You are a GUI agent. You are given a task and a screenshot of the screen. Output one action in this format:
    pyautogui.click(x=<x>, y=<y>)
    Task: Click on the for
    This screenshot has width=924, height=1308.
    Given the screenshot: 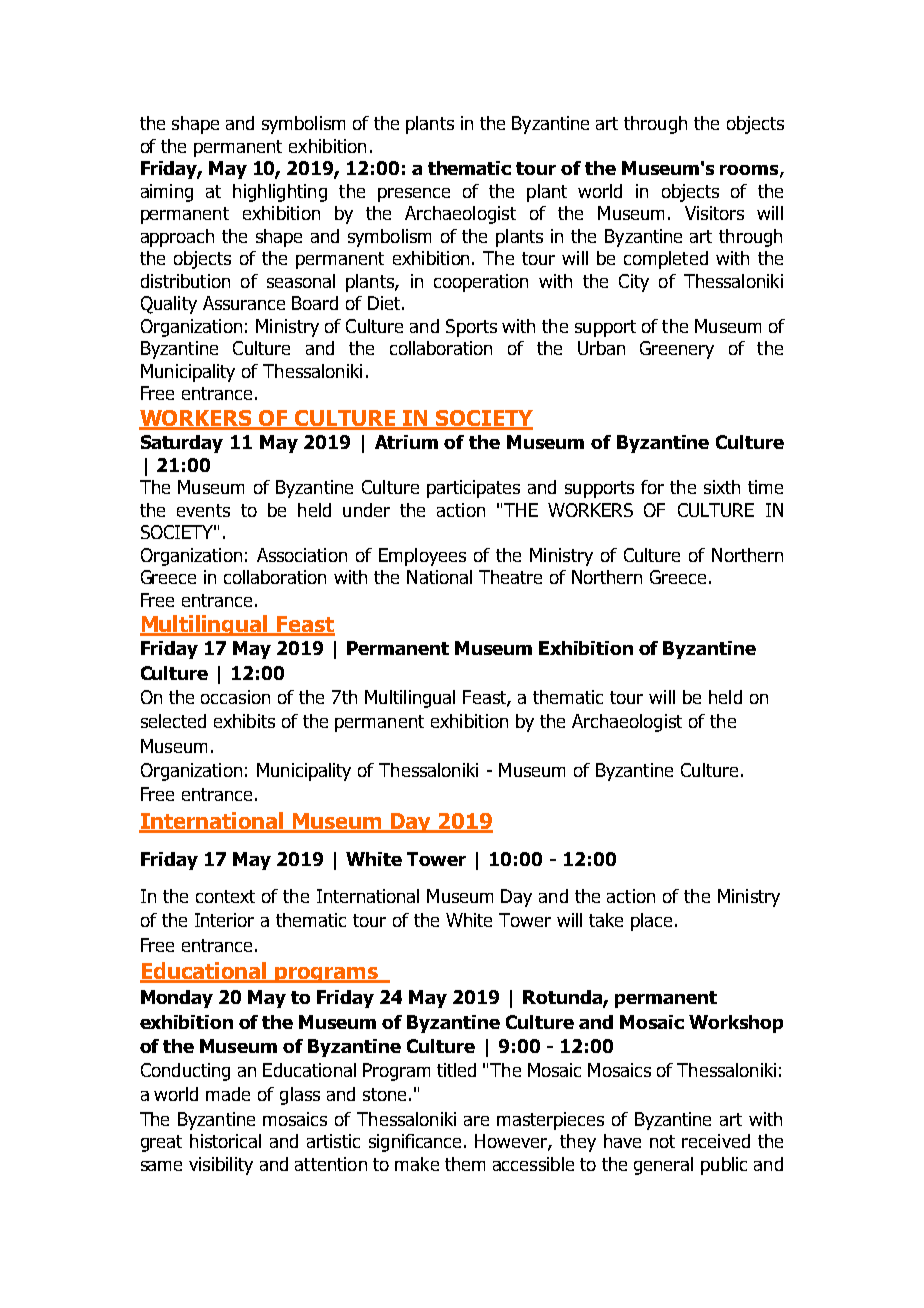 What is the action you would take?
    pyautogui.click(x=652, y=487)
